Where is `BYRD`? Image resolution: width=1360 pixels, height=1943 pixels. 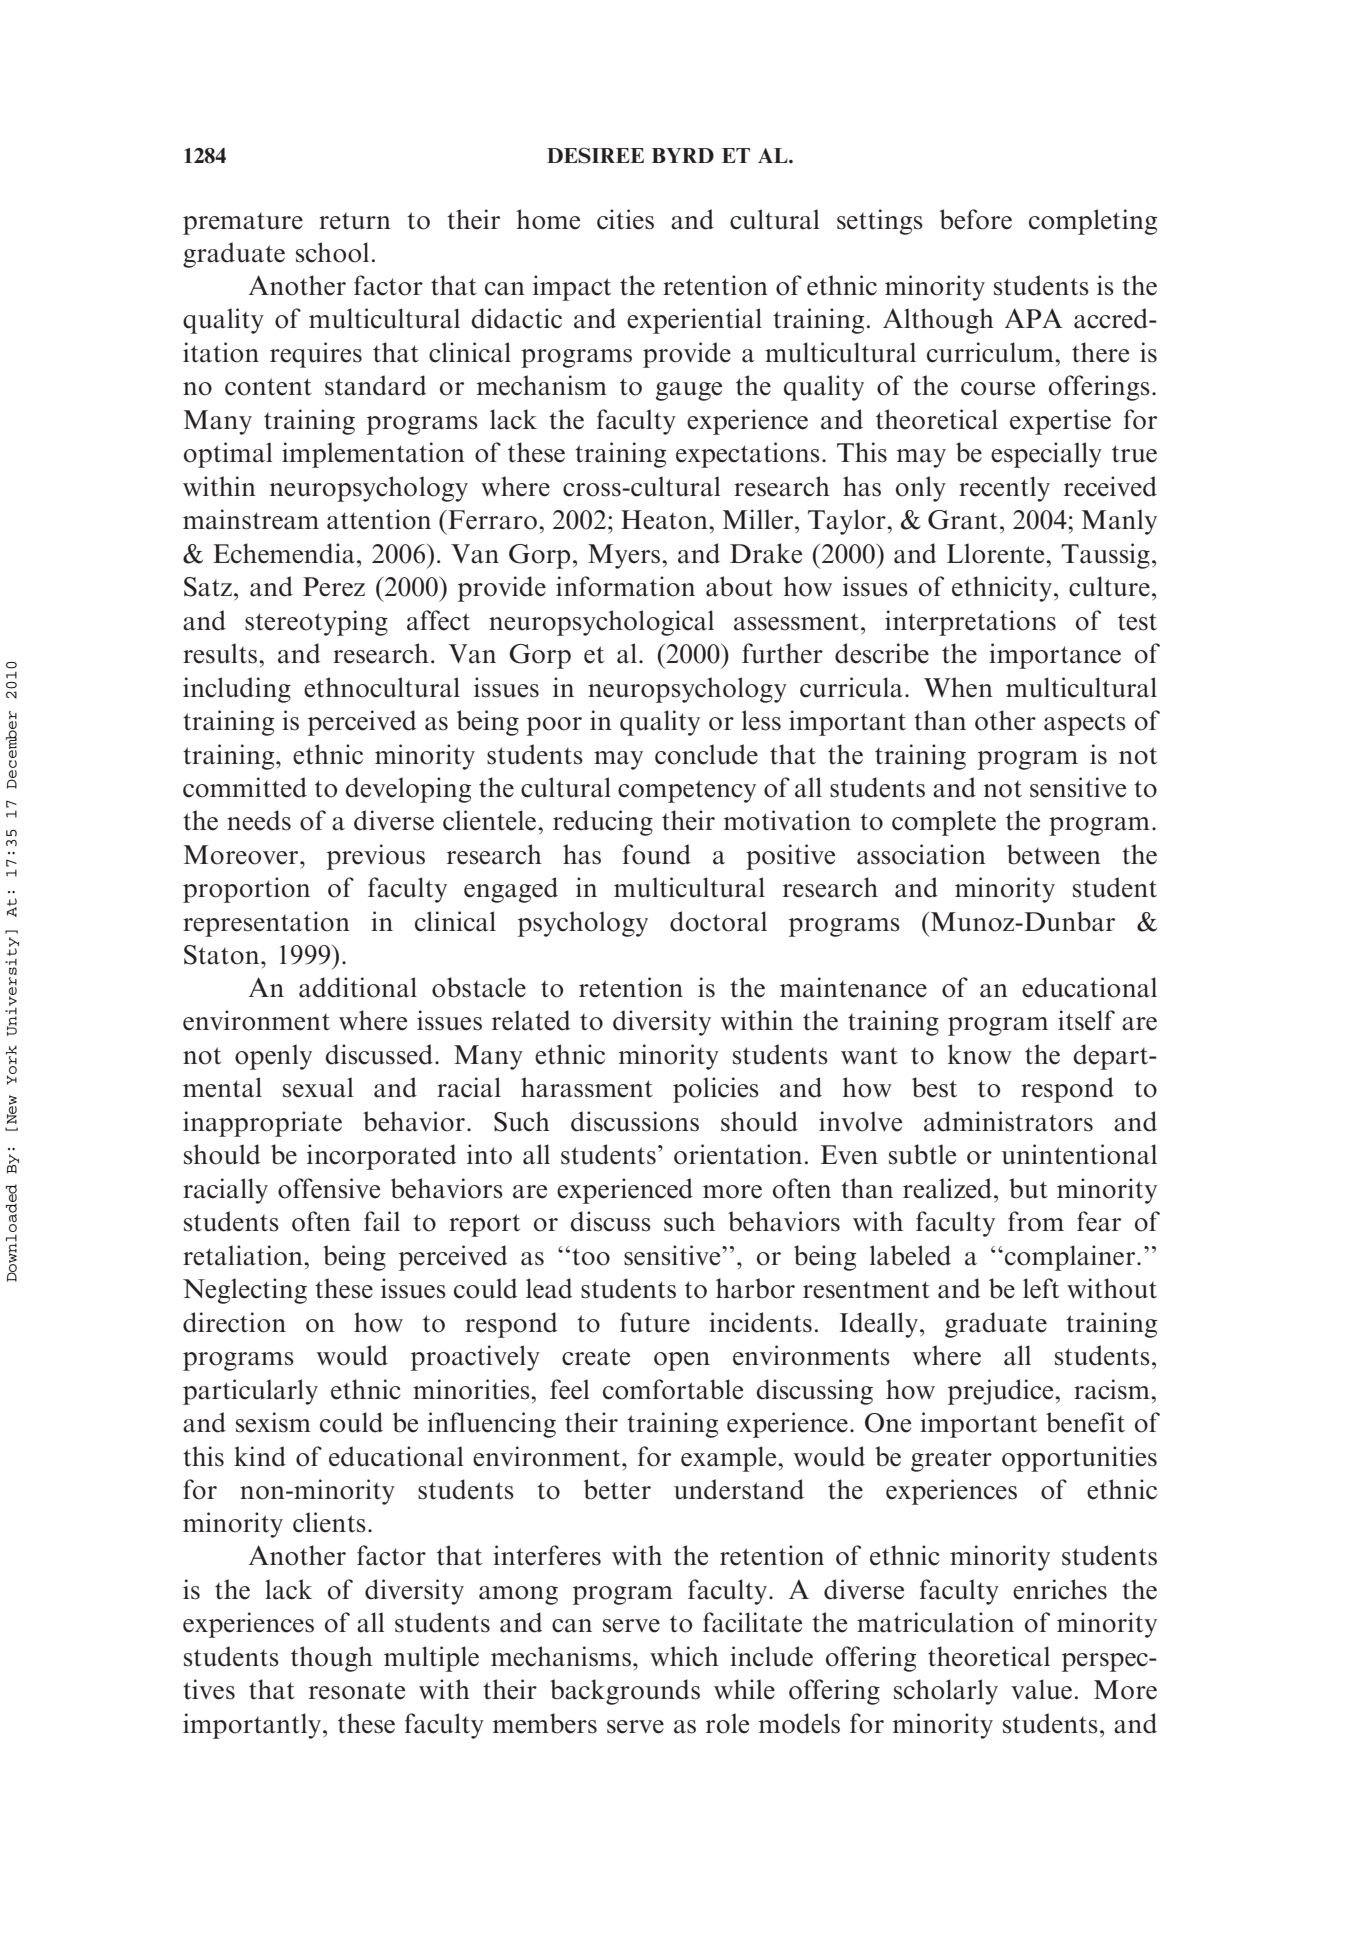 BYRD is located at coordinates (683, 155).
